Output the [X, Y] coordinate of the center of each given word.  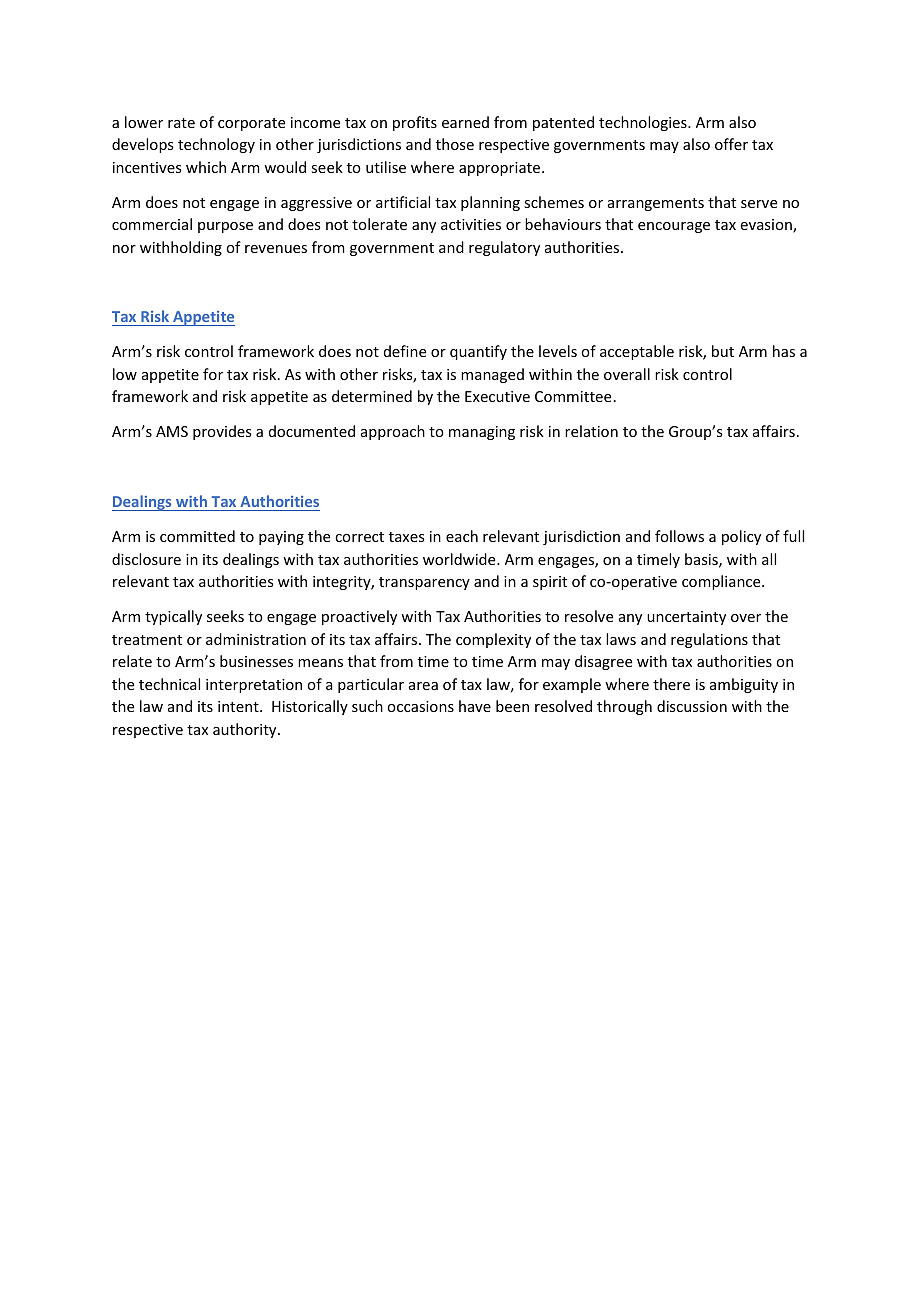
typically [173, 617]
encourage [674, 227]
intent [239, 706]
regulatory [504, 248]
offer [731, 144]
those [455, 144]
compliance [722, 582]
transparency [424, 583]
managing [482, 433]
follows [679, 536]
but [723, 351]
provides [222, 432]
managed [492, 375]
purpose [225, 227]
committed [197, 536]
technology [216, 145]
